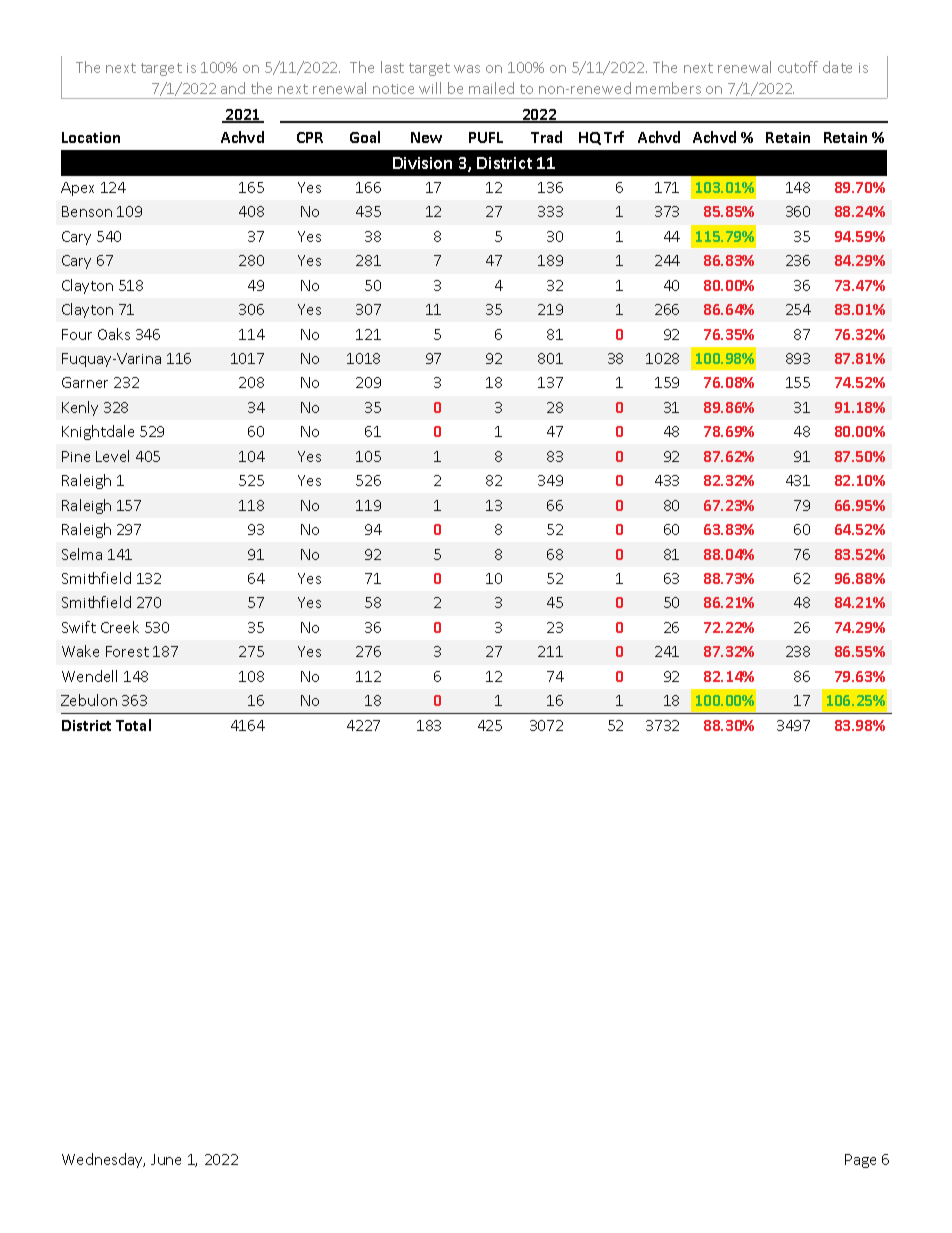 The width and height of the page is (952, 1233). I want to click on mailed, so click(491, 88).
